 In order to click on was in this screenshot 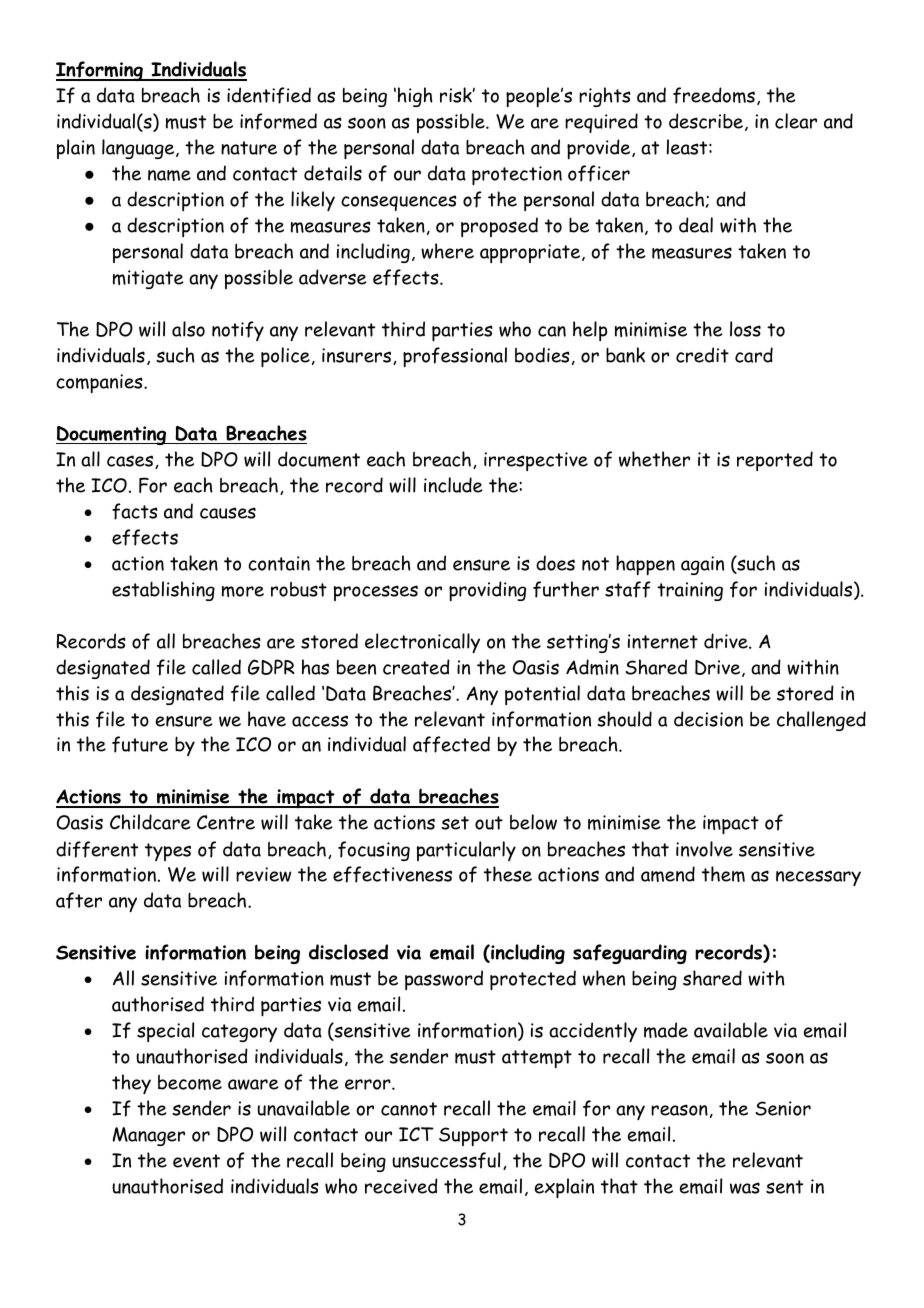, I will do `click(745, 1188)`.
